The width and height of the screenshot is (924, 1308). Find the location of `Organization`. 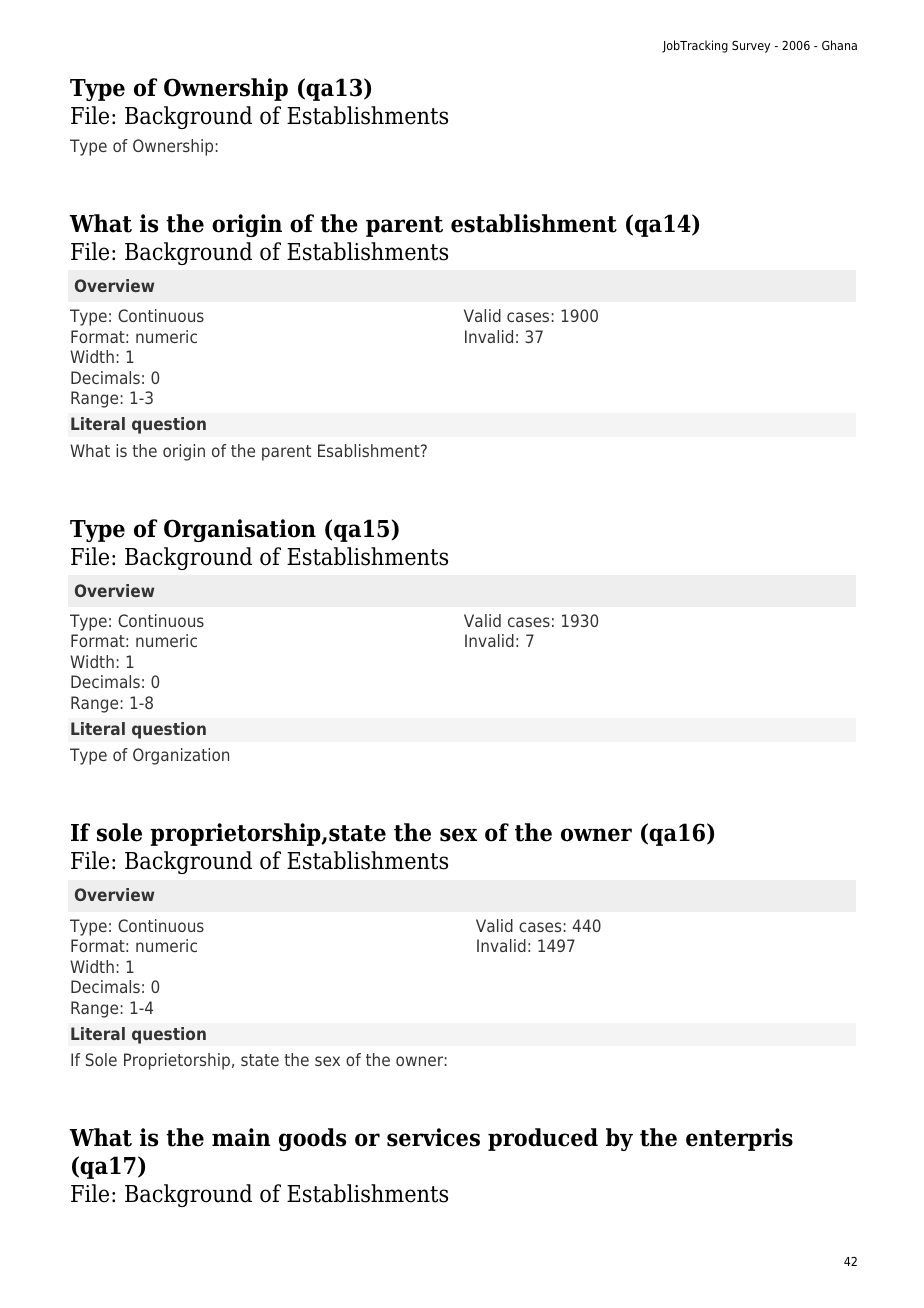

Organization is located at coordinates (181, 756).
